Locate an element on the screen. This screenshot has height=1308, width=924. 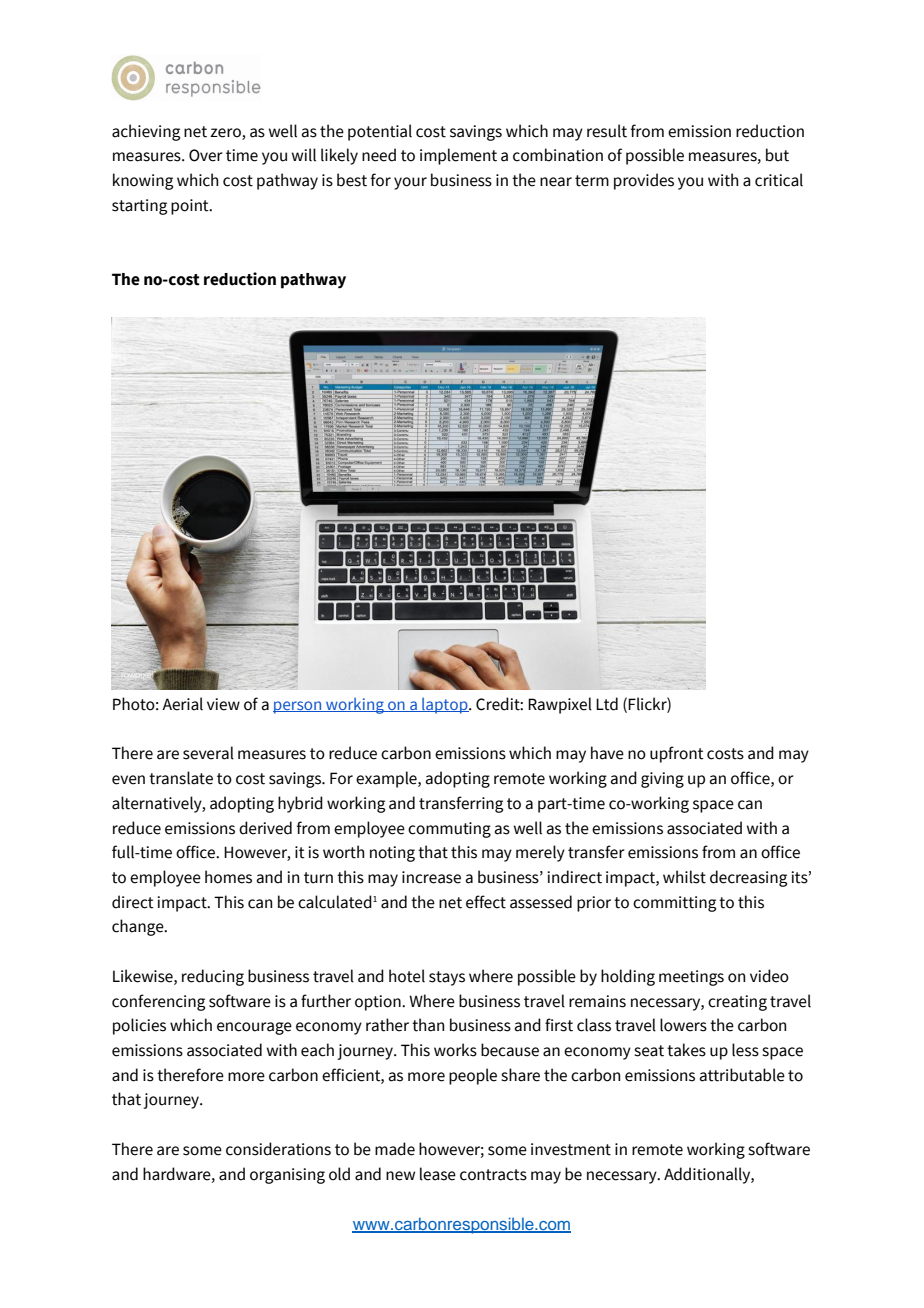
provides is located at coordinates (644, 181).
